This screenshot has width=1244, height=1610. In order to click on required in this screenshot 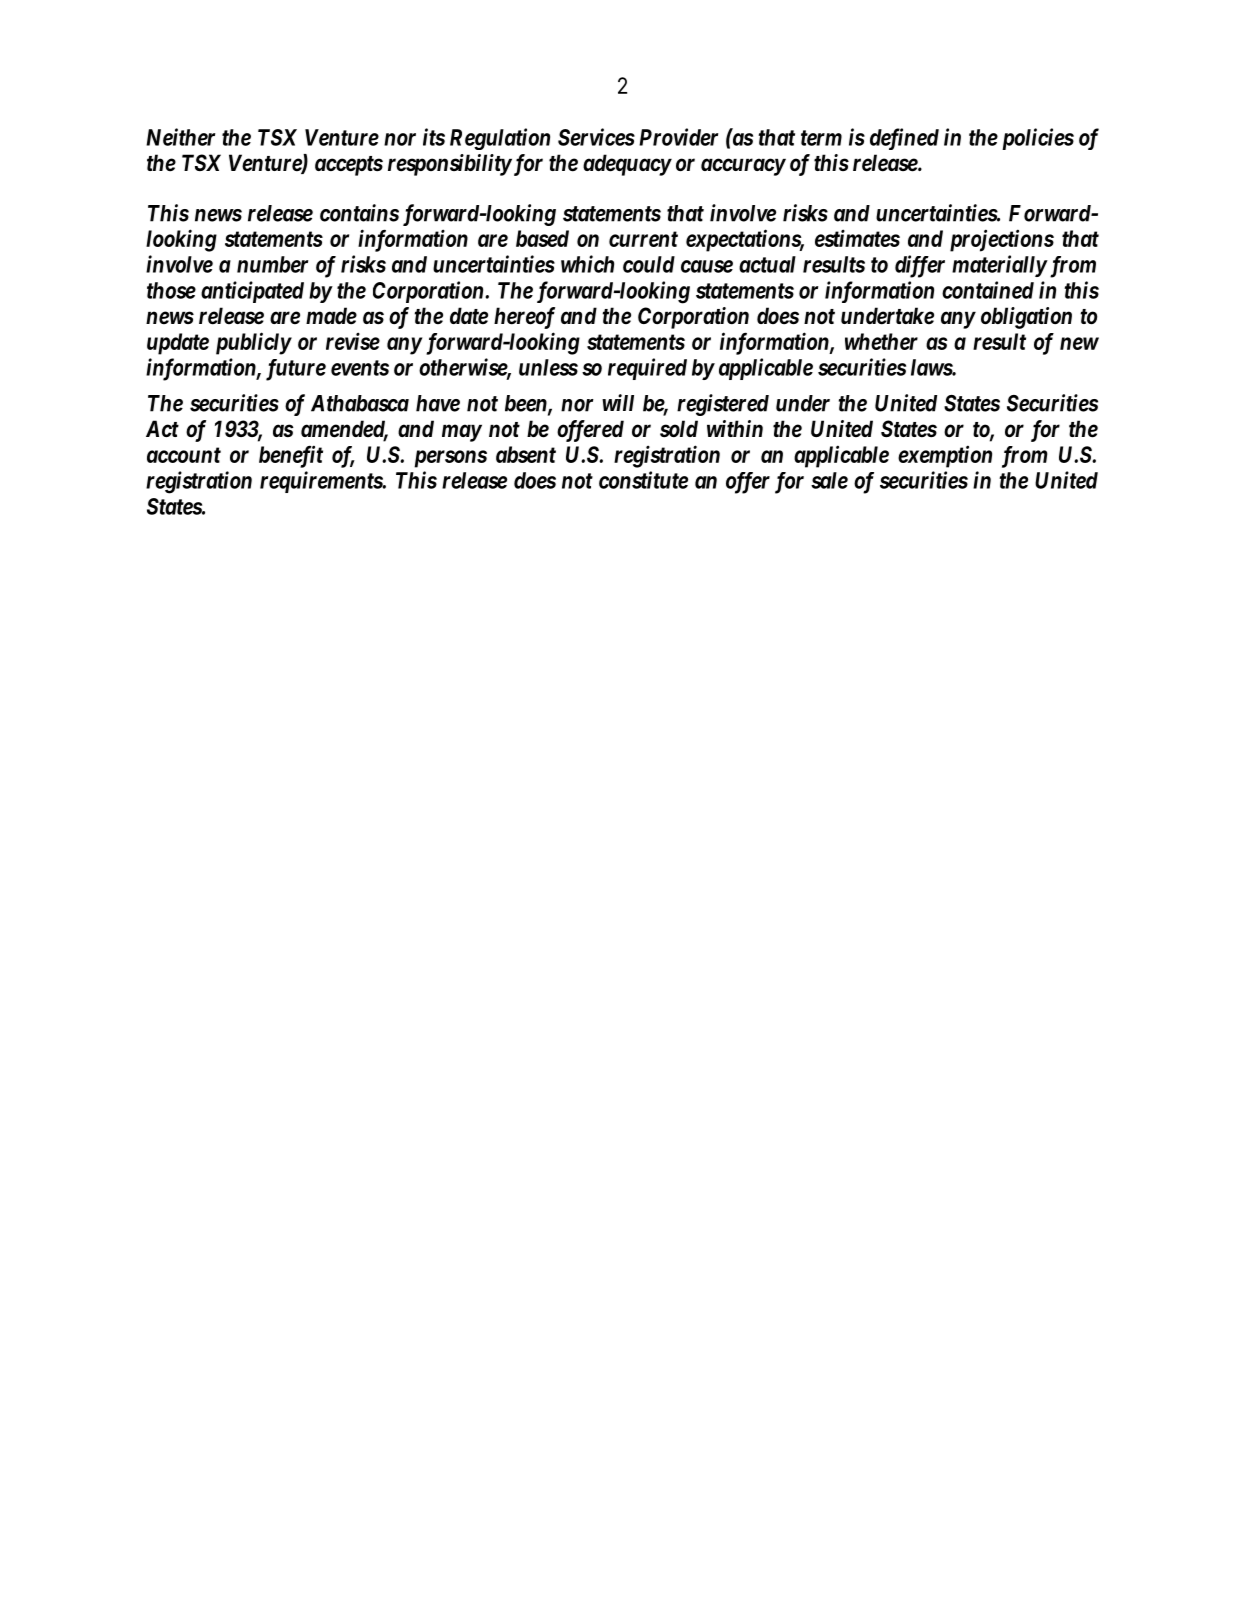, I will do `click(647, 369)`.
